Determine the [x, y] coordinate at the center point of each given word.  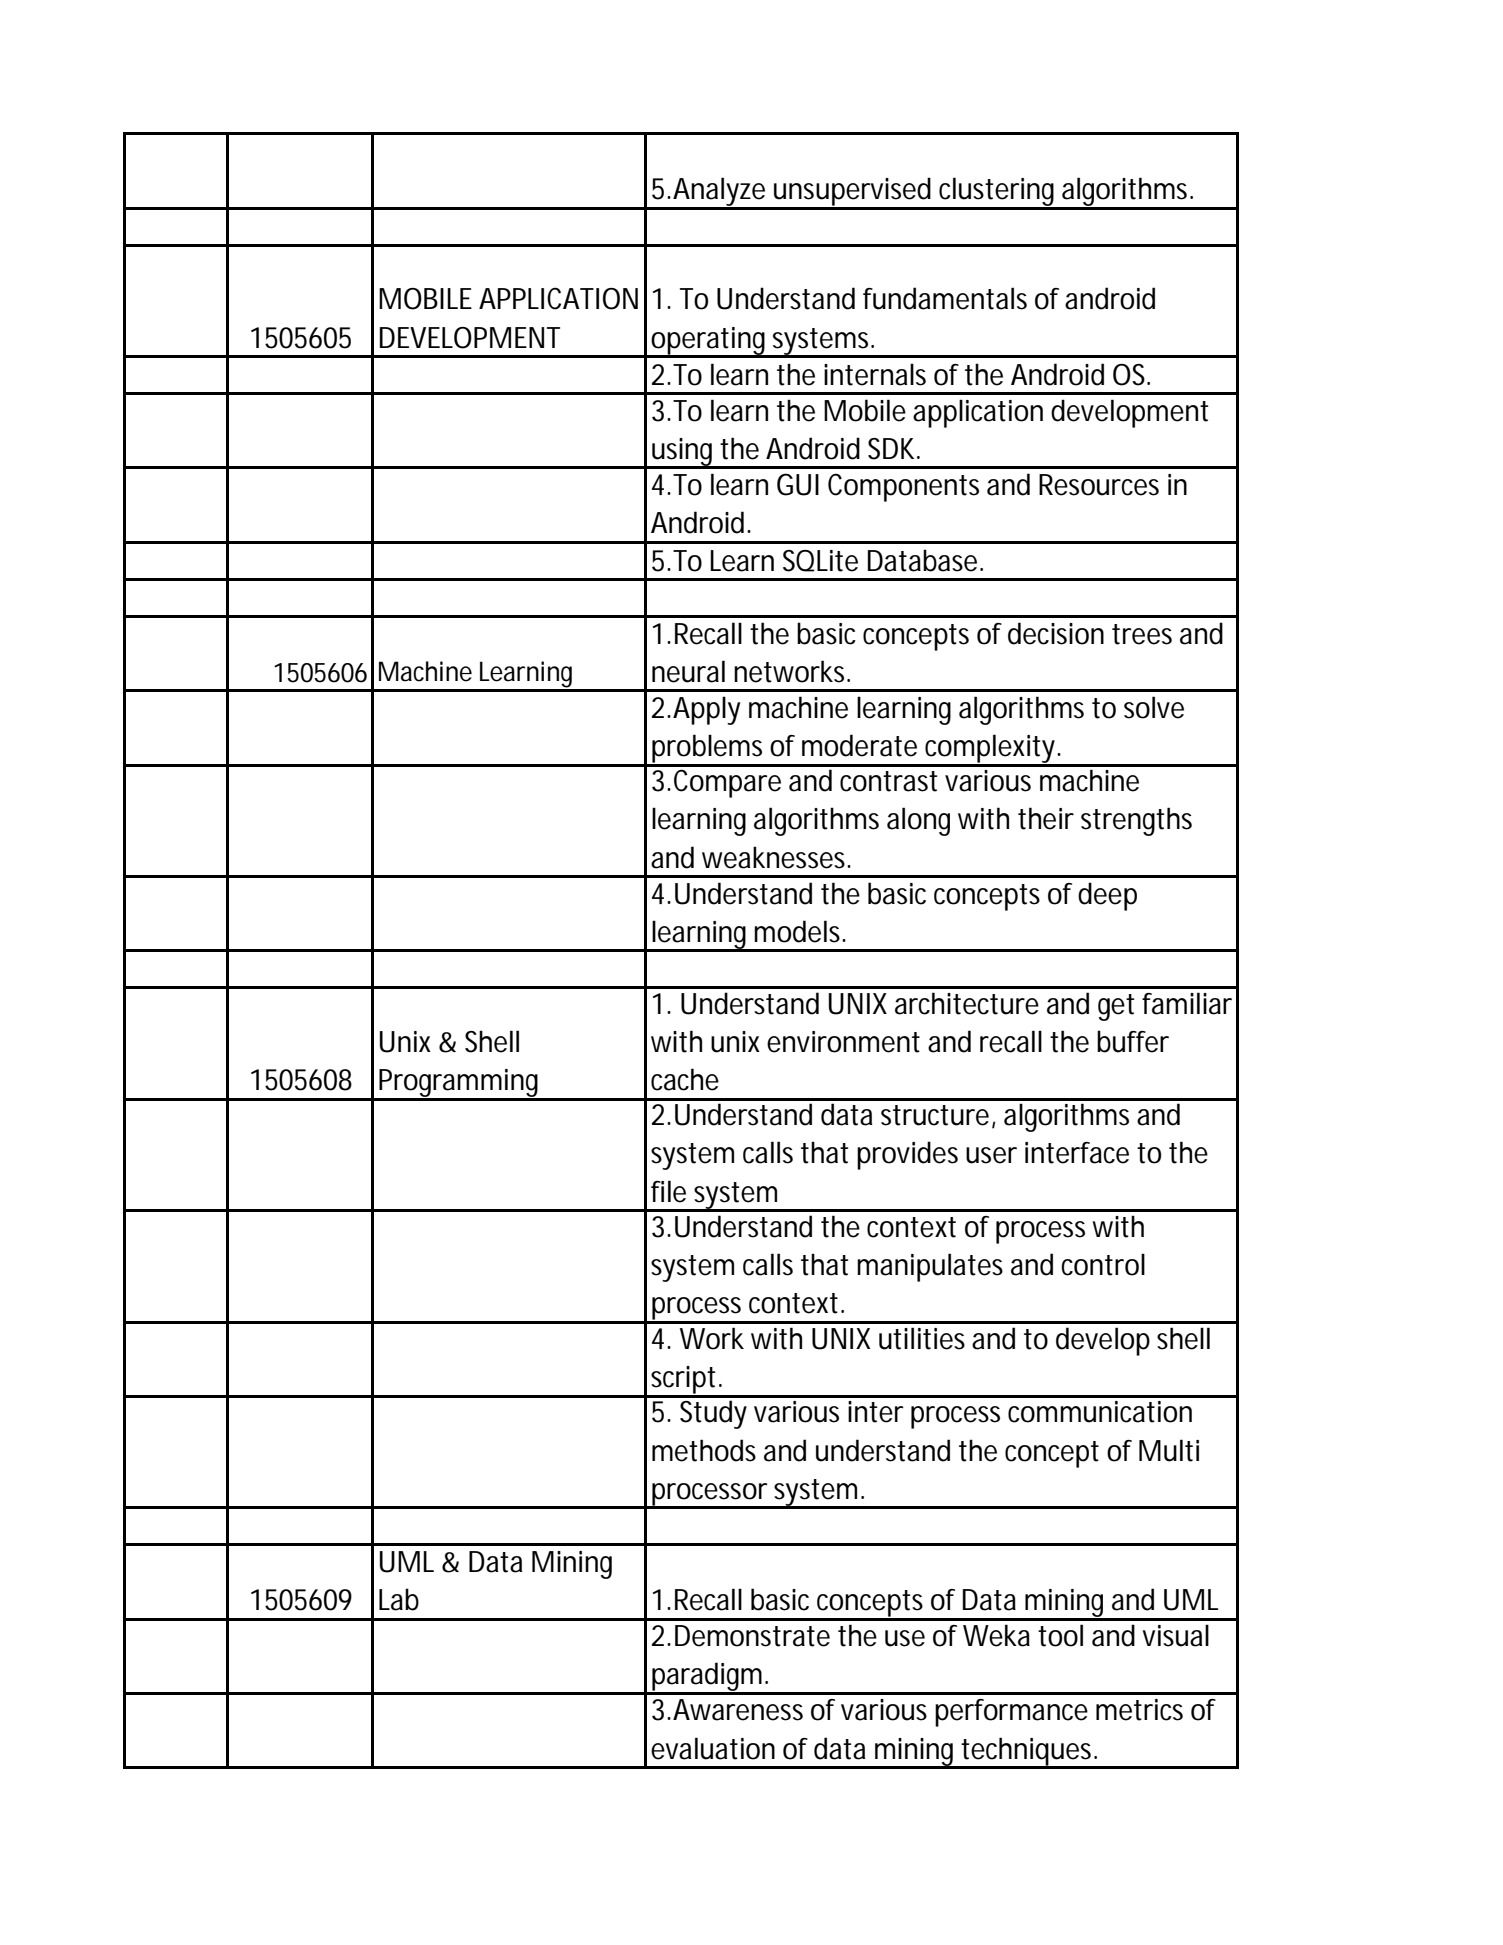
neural [688, 671]
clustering [998, 193]
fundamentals [945, 298]
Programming [460, 1084]
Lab [399, 1599]
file [668, 1191]
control [1103, 1264]
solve [1154, 707]
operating [709, 342]
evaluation [713, 1748]
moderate [859, 745]
